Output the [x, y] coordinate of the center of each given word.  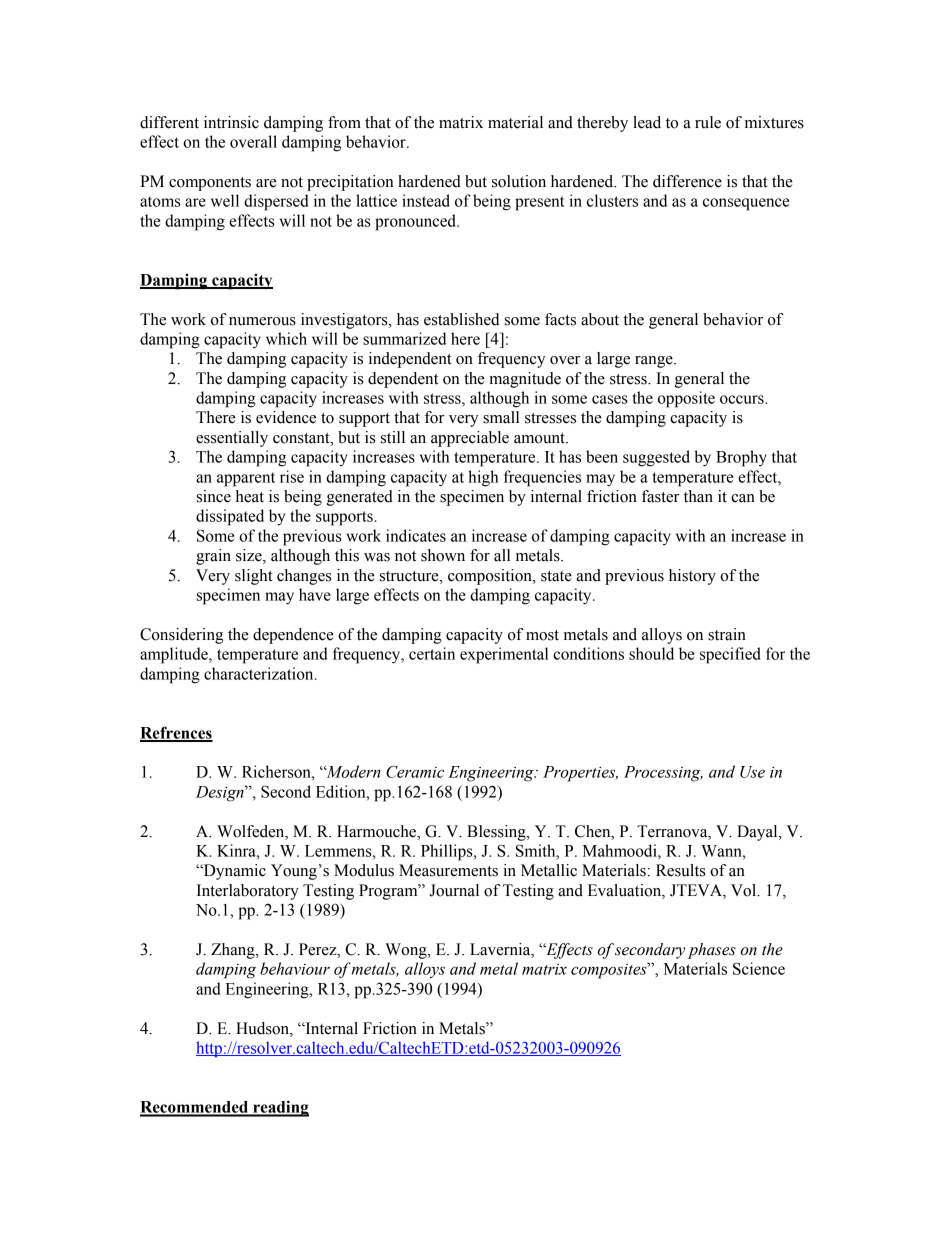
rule [708, 122]
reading [280, 1108]
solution [519, 181]
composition [491, 577]
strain [727, 634]
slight [254, 577]
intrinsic [231, 122]
